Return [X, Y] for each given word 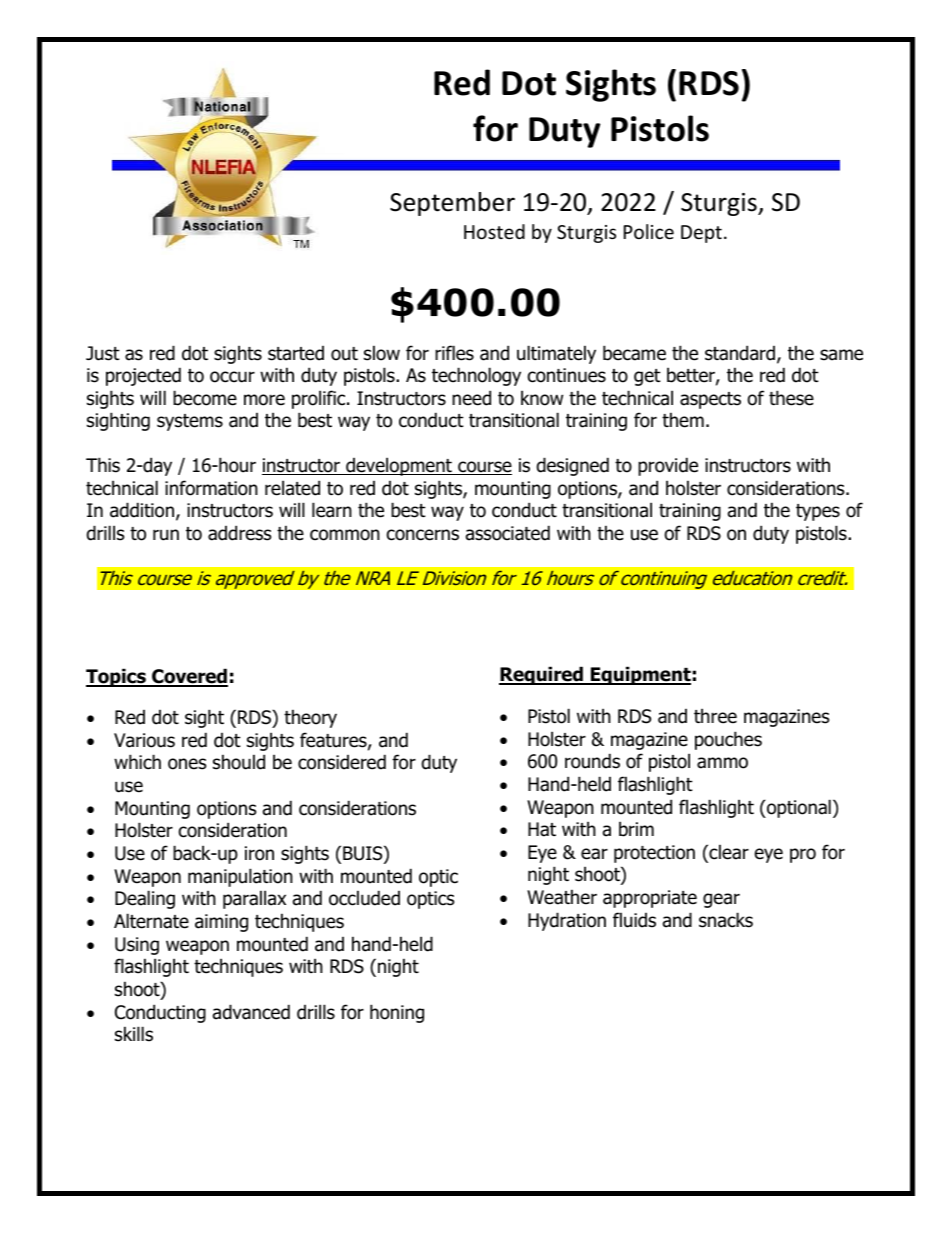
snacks [726, 920]
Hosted [494, 231]
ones [187, 764]
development [399, 466]
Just [103, 353]
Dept [701, 234]
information [211, 488]
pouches [728, 740]
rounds [592, 761]
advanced [251, 1012]
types [818, 512]
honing [397, 1013]
